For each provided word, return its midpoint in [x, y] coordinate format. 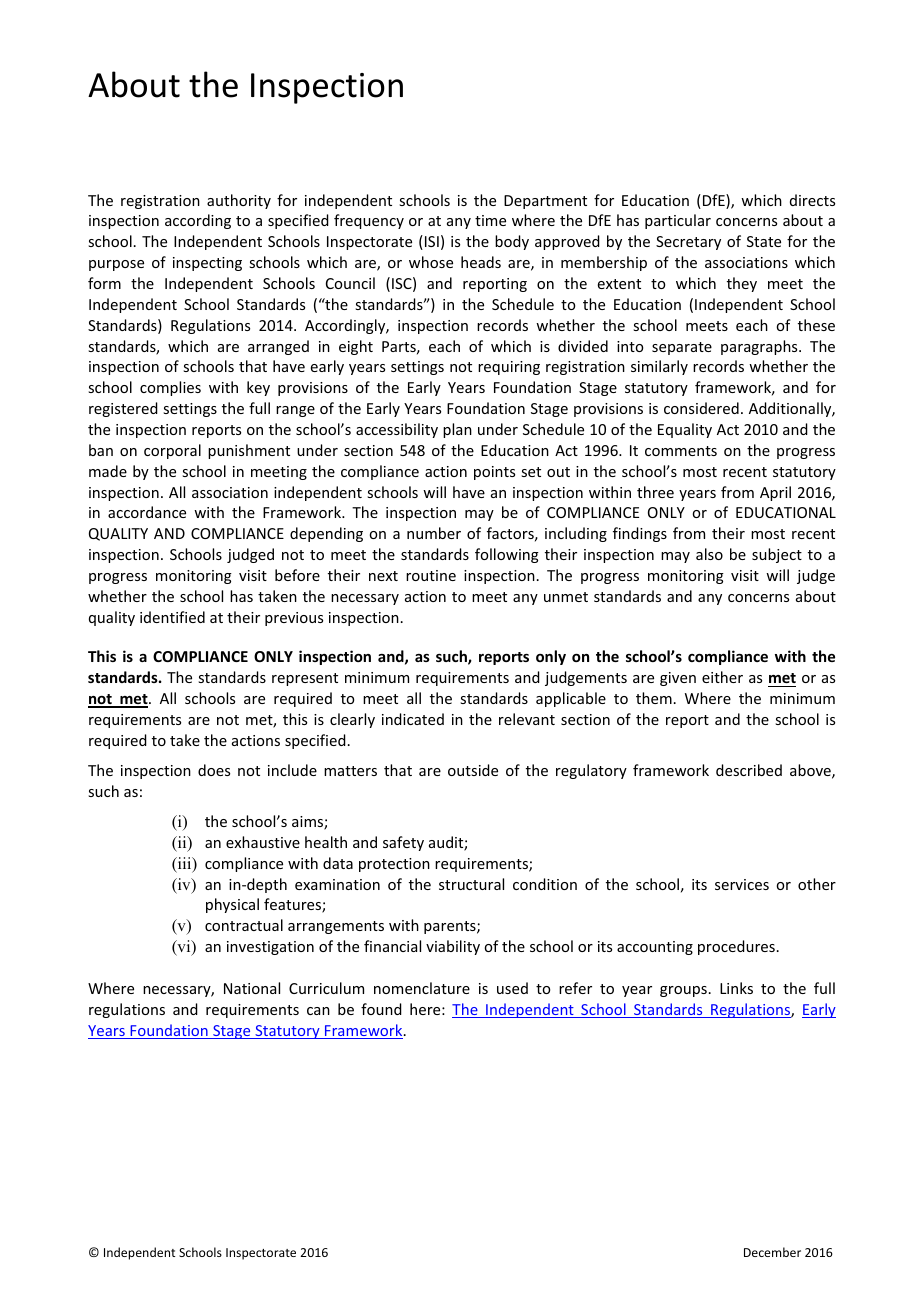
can [318, 1011]
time [490, 220]
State [764, 241]
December [772, 1252]
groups [683, 991]
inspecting [207, 264]
